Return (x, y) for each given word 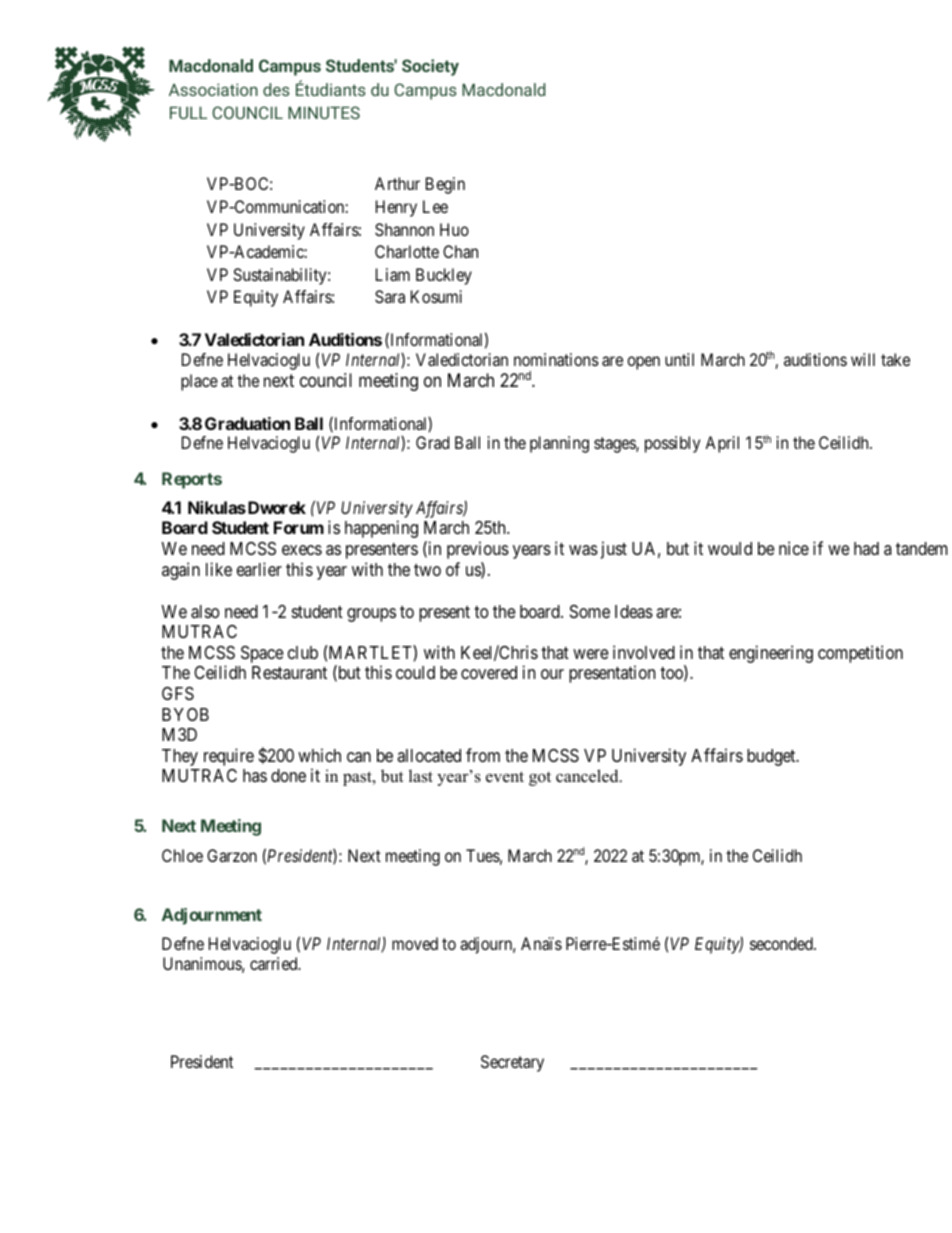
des (276, 89)
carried (275, 963)
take (895, 359)
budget (772, 757)
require (229, 757)
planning (559, 444)
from (483, 755)
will (863, 359)
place (199, 382)
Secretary (512, 1063)
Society (430, 67)
